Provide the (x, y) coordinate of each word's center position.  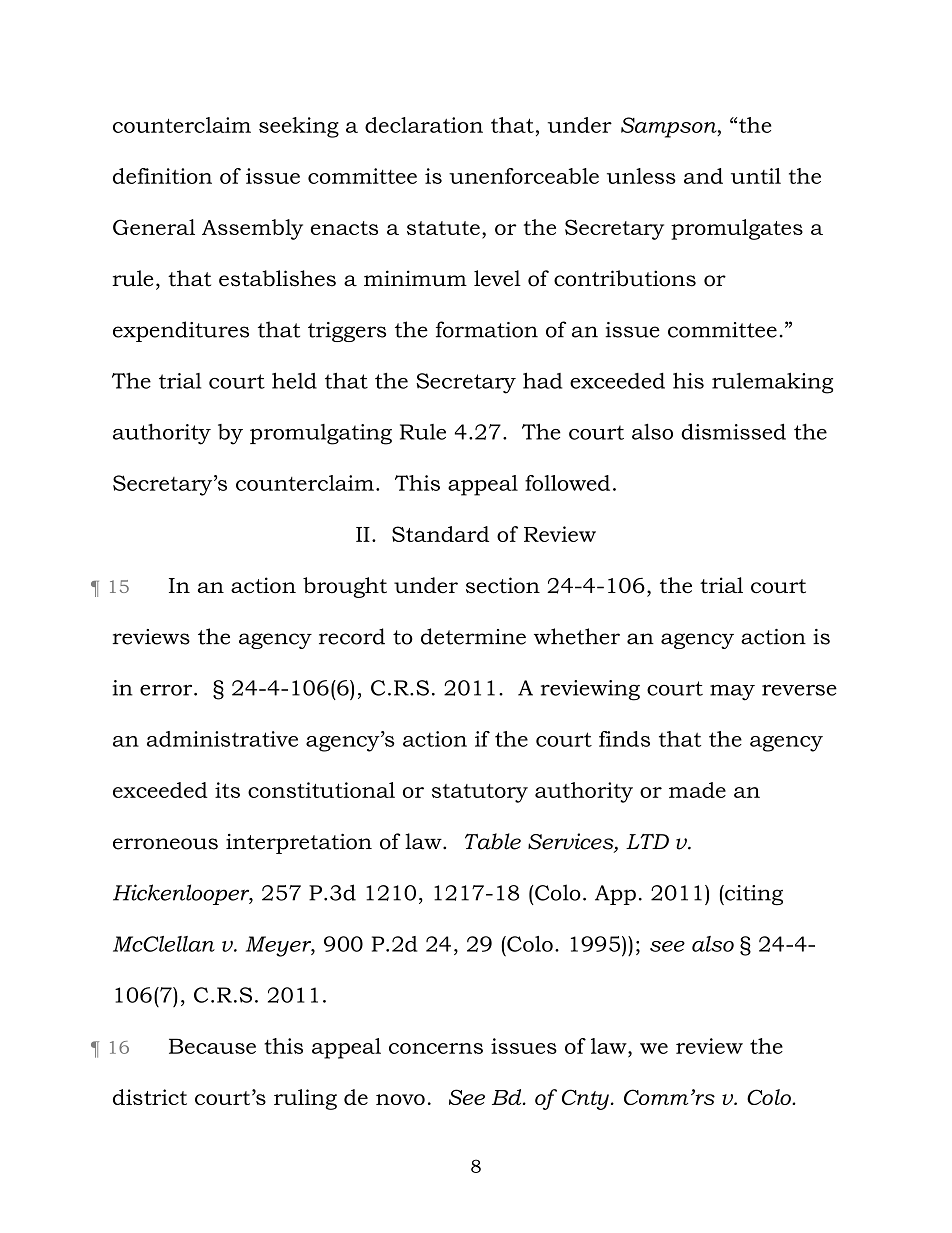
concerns (436, 1048)
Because (212, 1046)
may (732, 692)
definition (162, 176)
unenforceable (524, 176)
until (756, 176)
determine (473, 636)
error (167, 690)
